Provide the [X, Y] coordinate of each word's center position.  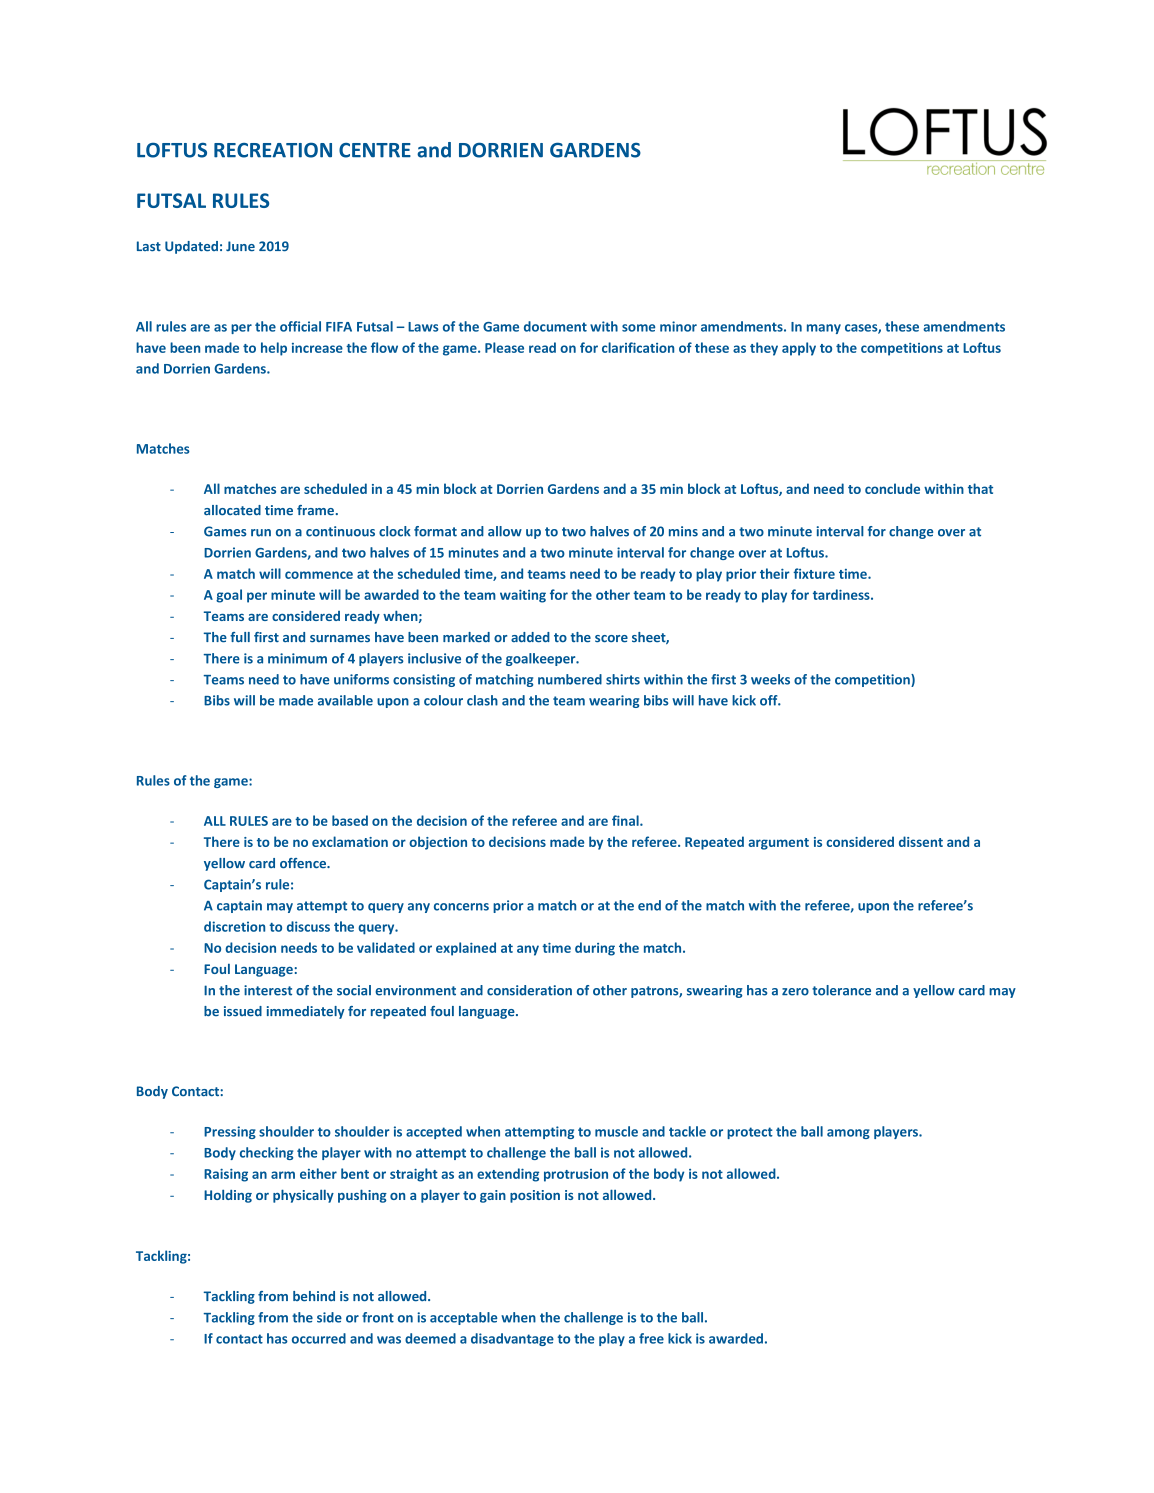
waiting [523, 596]
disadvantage [512, 1339]
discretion [234, 926]
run [261, 533]
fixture [814, 573]
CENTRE [375, 150]
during [595, 949]
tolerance [841, 990]
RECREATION [273, 150]
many [824, 329]
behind [314, 1296]
